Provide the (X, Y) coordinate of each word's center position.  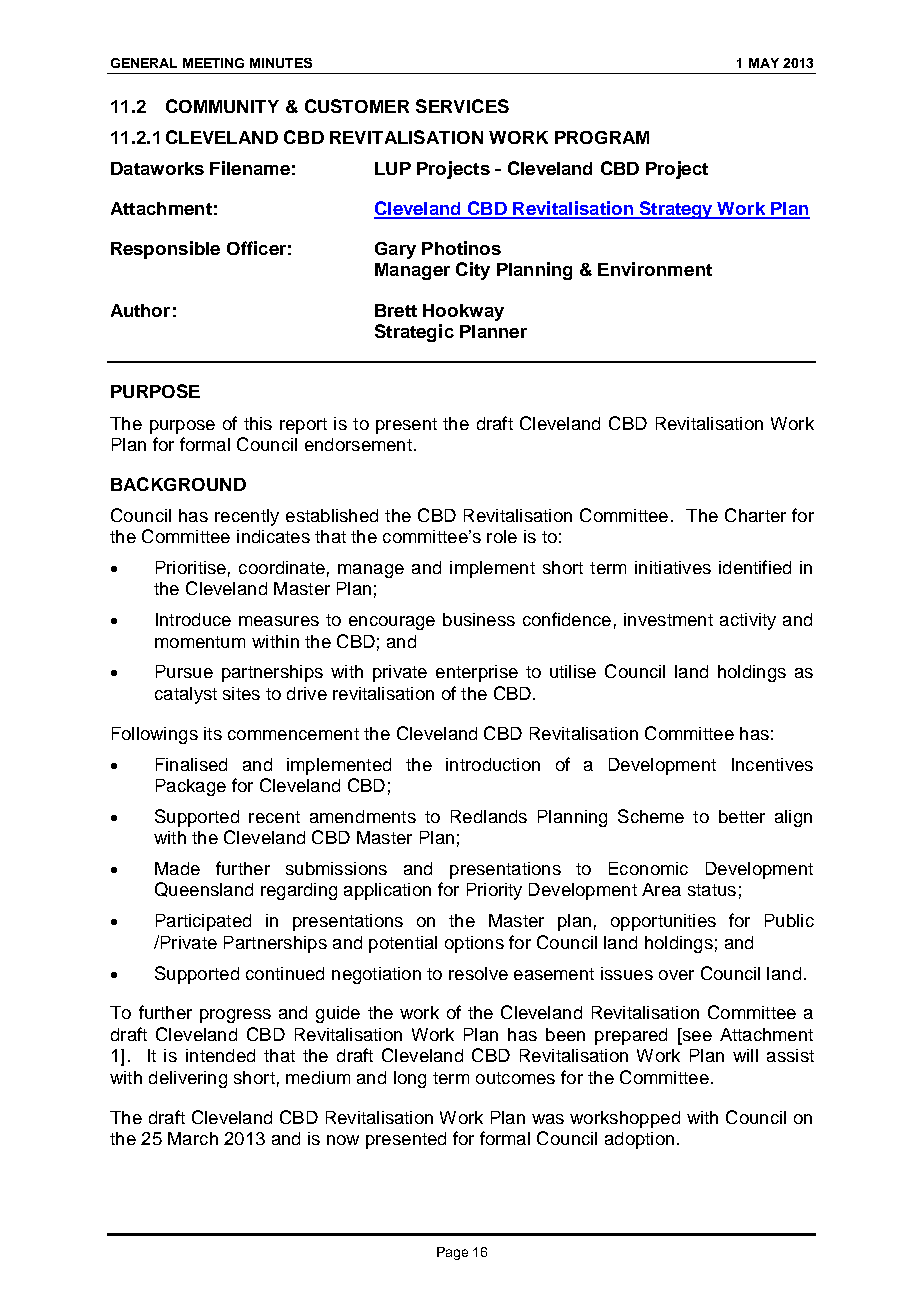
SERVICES (462, 106)
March (193, 1138)
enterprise (477, 673)
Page (452, 1253)
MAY (764, 63)
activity (748, 621)
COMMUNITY (222, 106)
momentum (200, 642)
